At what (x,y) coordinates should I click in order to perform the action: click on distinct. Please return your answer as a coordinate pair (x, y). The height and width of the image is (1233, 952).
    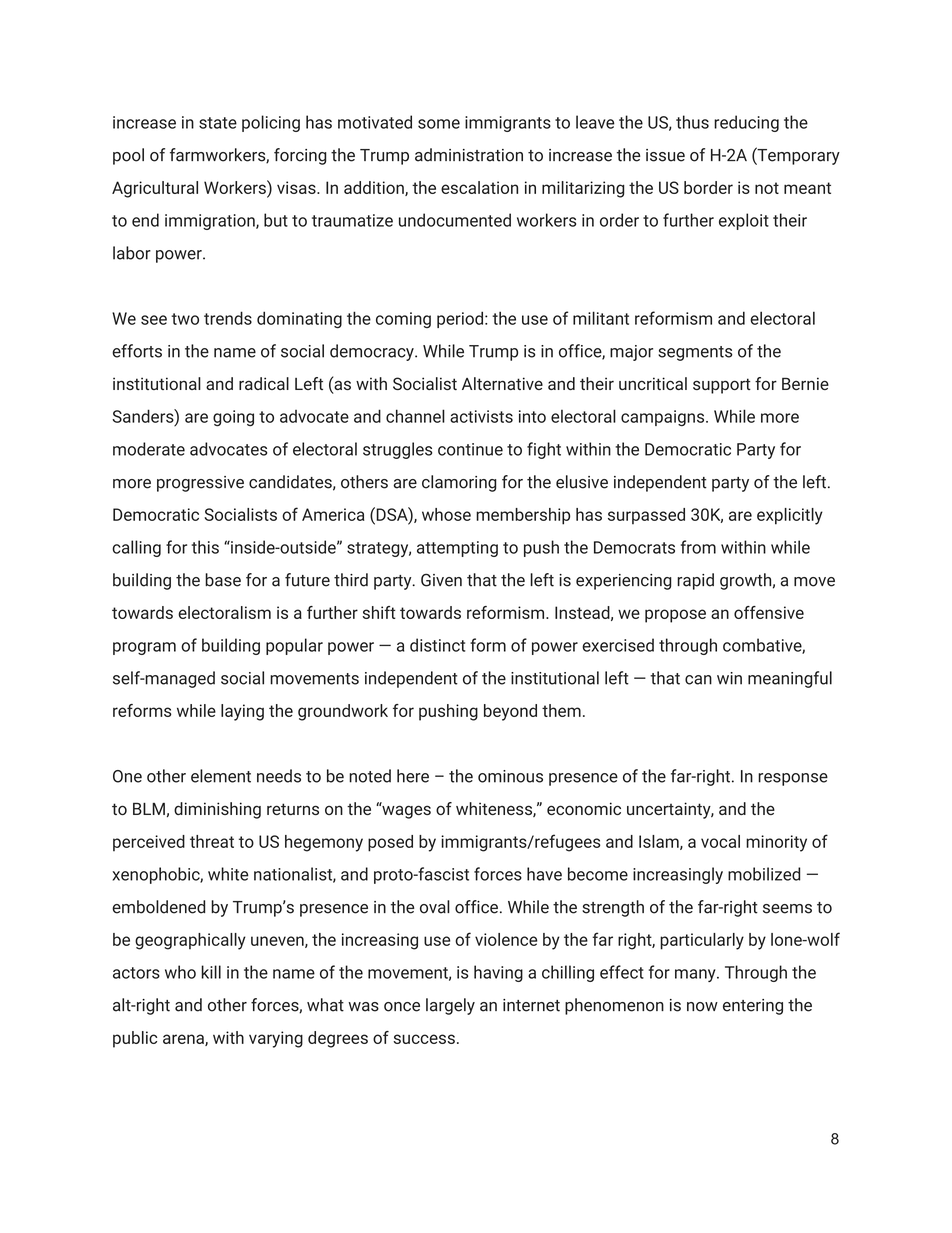
    Looking at the image, I should click on (437, 645).
